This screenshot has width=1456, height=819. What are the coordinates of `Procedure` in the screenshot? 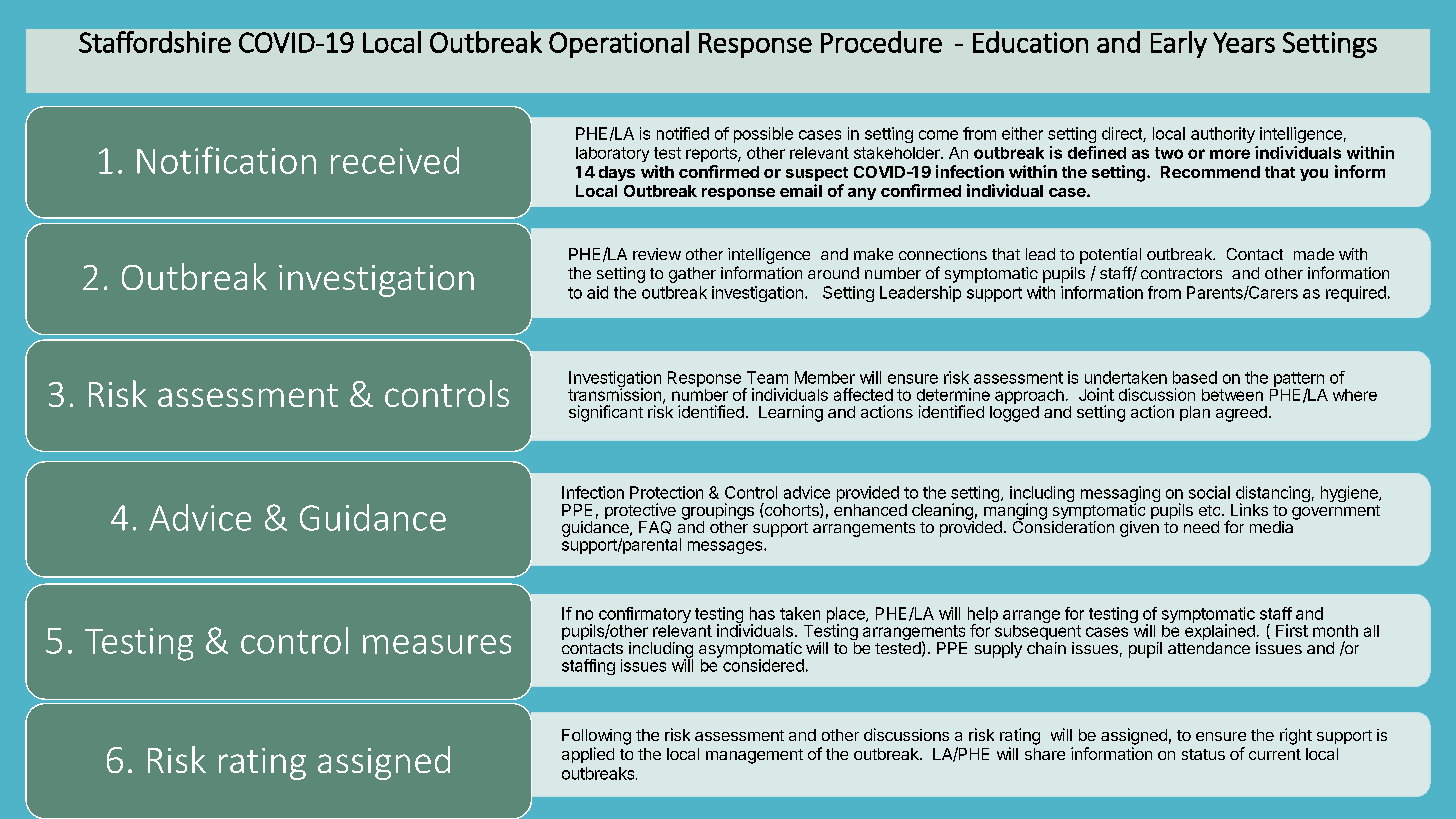 It's located at (881, 42).
